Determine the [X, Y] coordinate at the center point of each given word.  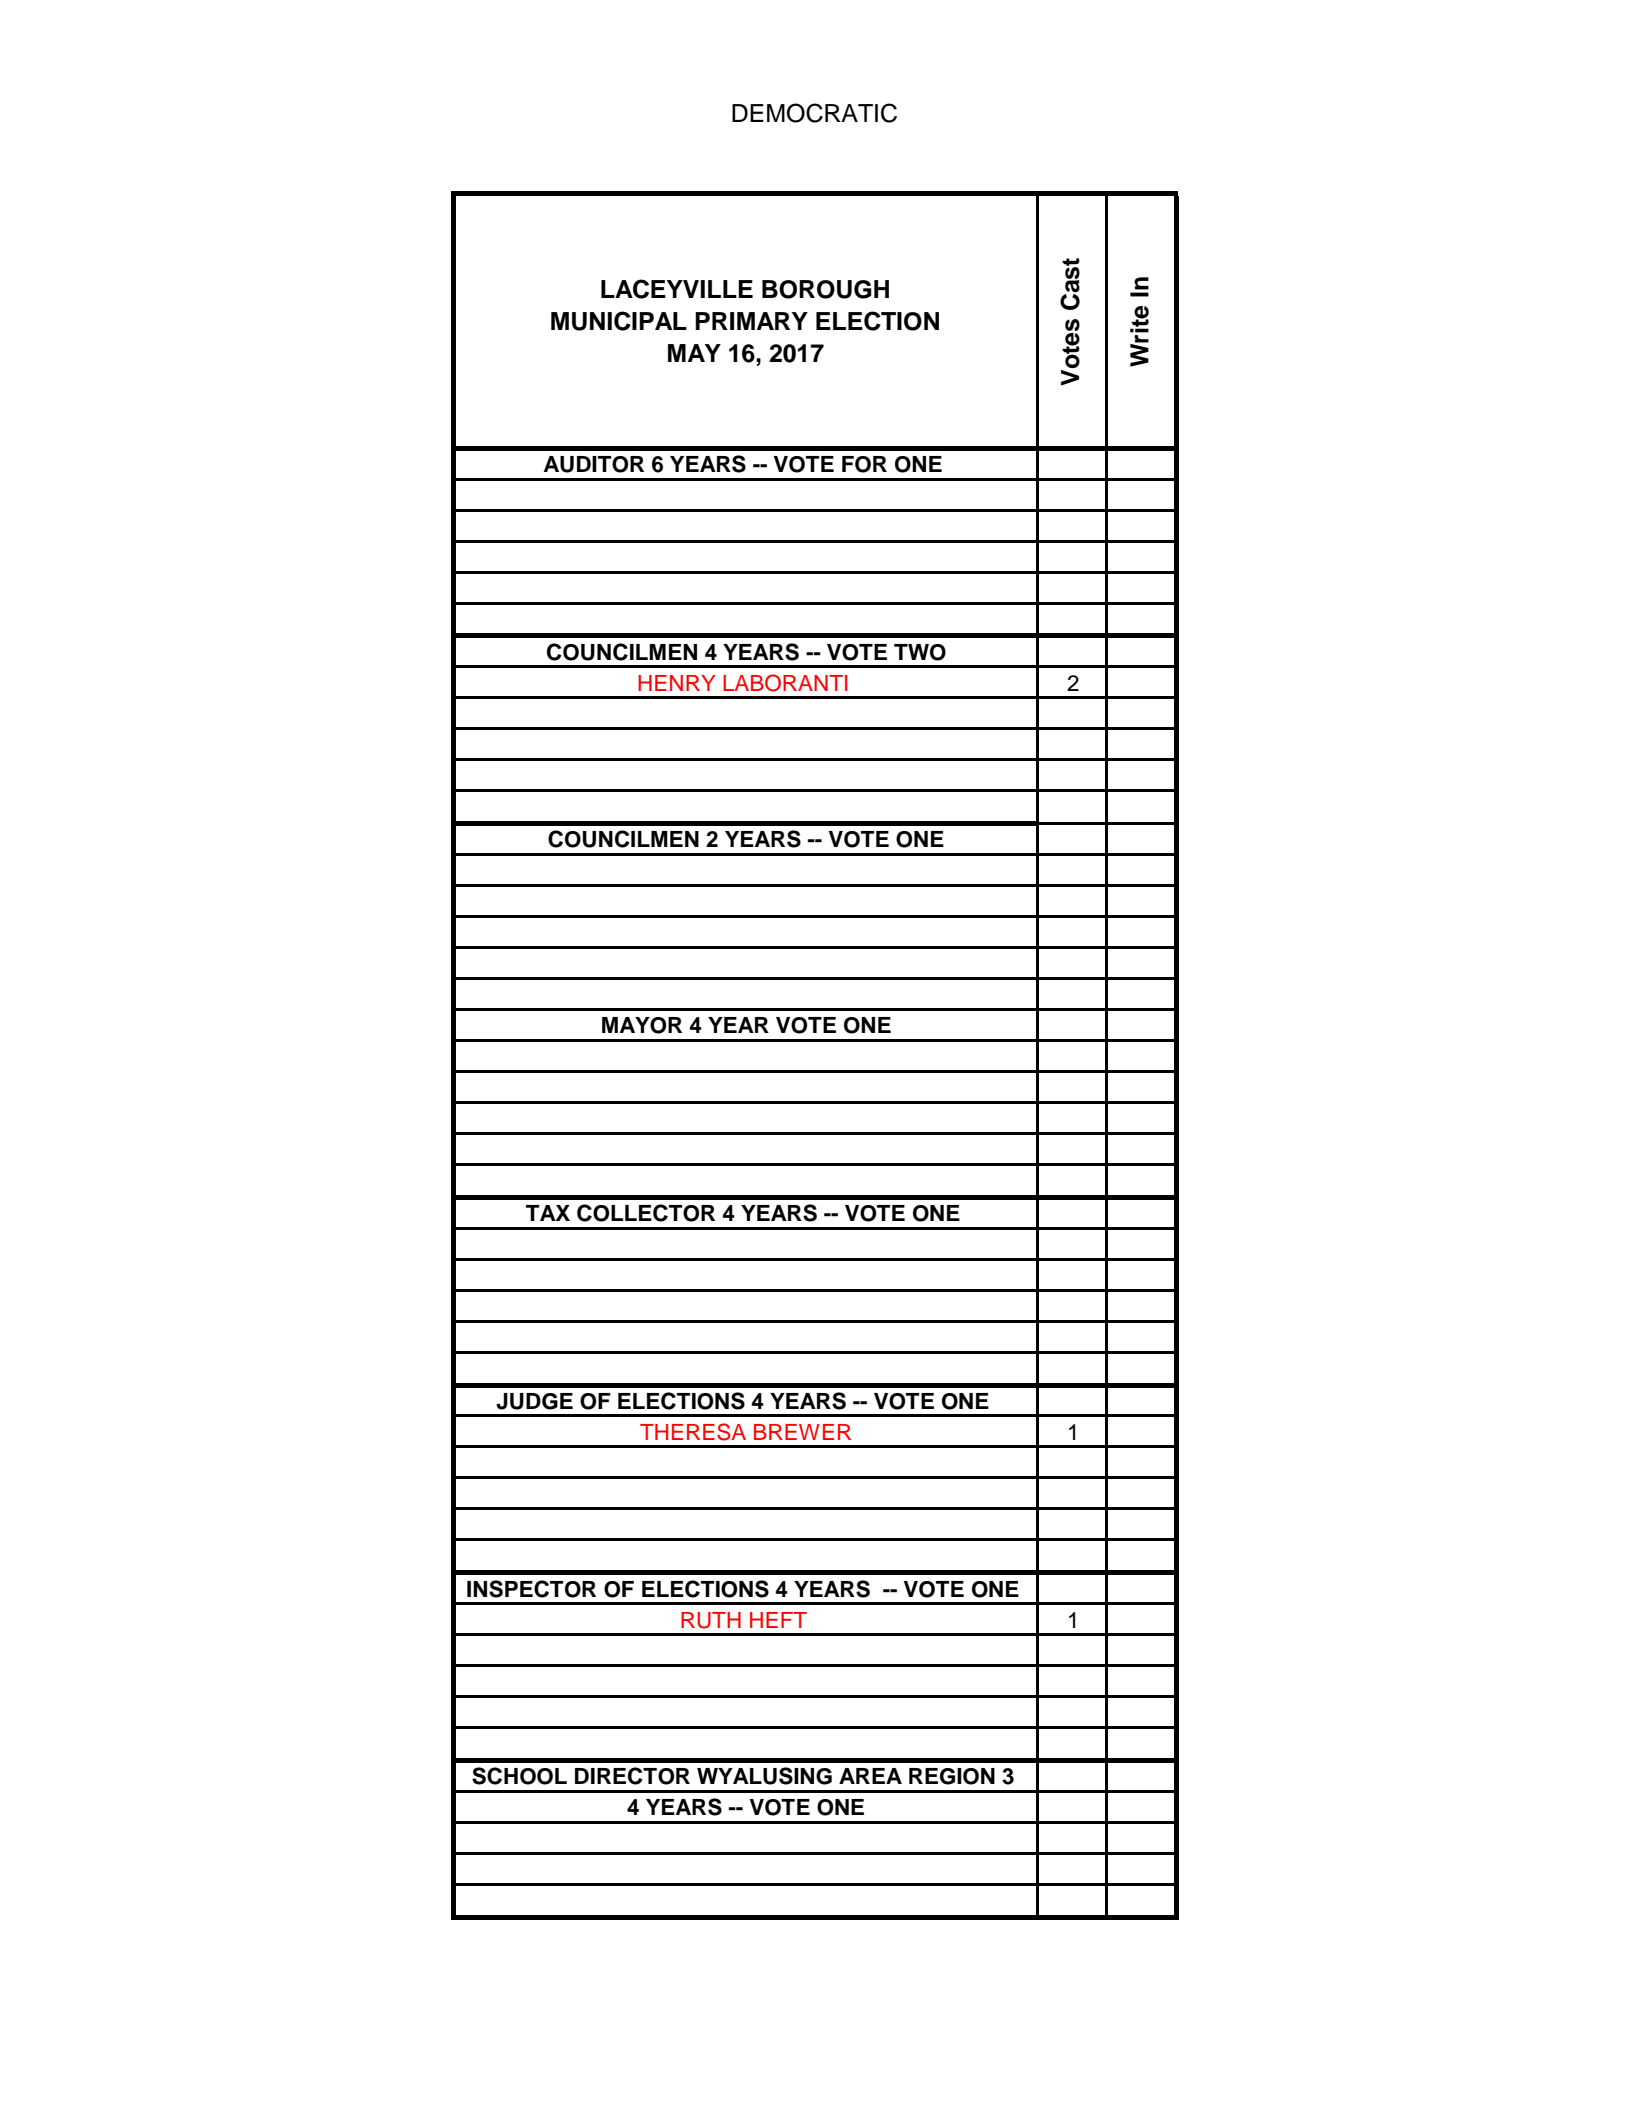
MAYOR [642, 1025]
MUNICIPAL [619, 321]
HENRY [677, 683]
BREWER [802, 1432]
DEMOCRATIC [814, 113]
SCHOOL [519, 1776]
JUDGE [534, 1401]
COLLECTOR [646, 1213]
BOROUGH [825, 289]
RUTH [711, 1620]
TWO [920, 652]
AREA [870, 1776]
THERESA [693, 1432]
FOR [864, 464]
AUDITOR [594, 464]
